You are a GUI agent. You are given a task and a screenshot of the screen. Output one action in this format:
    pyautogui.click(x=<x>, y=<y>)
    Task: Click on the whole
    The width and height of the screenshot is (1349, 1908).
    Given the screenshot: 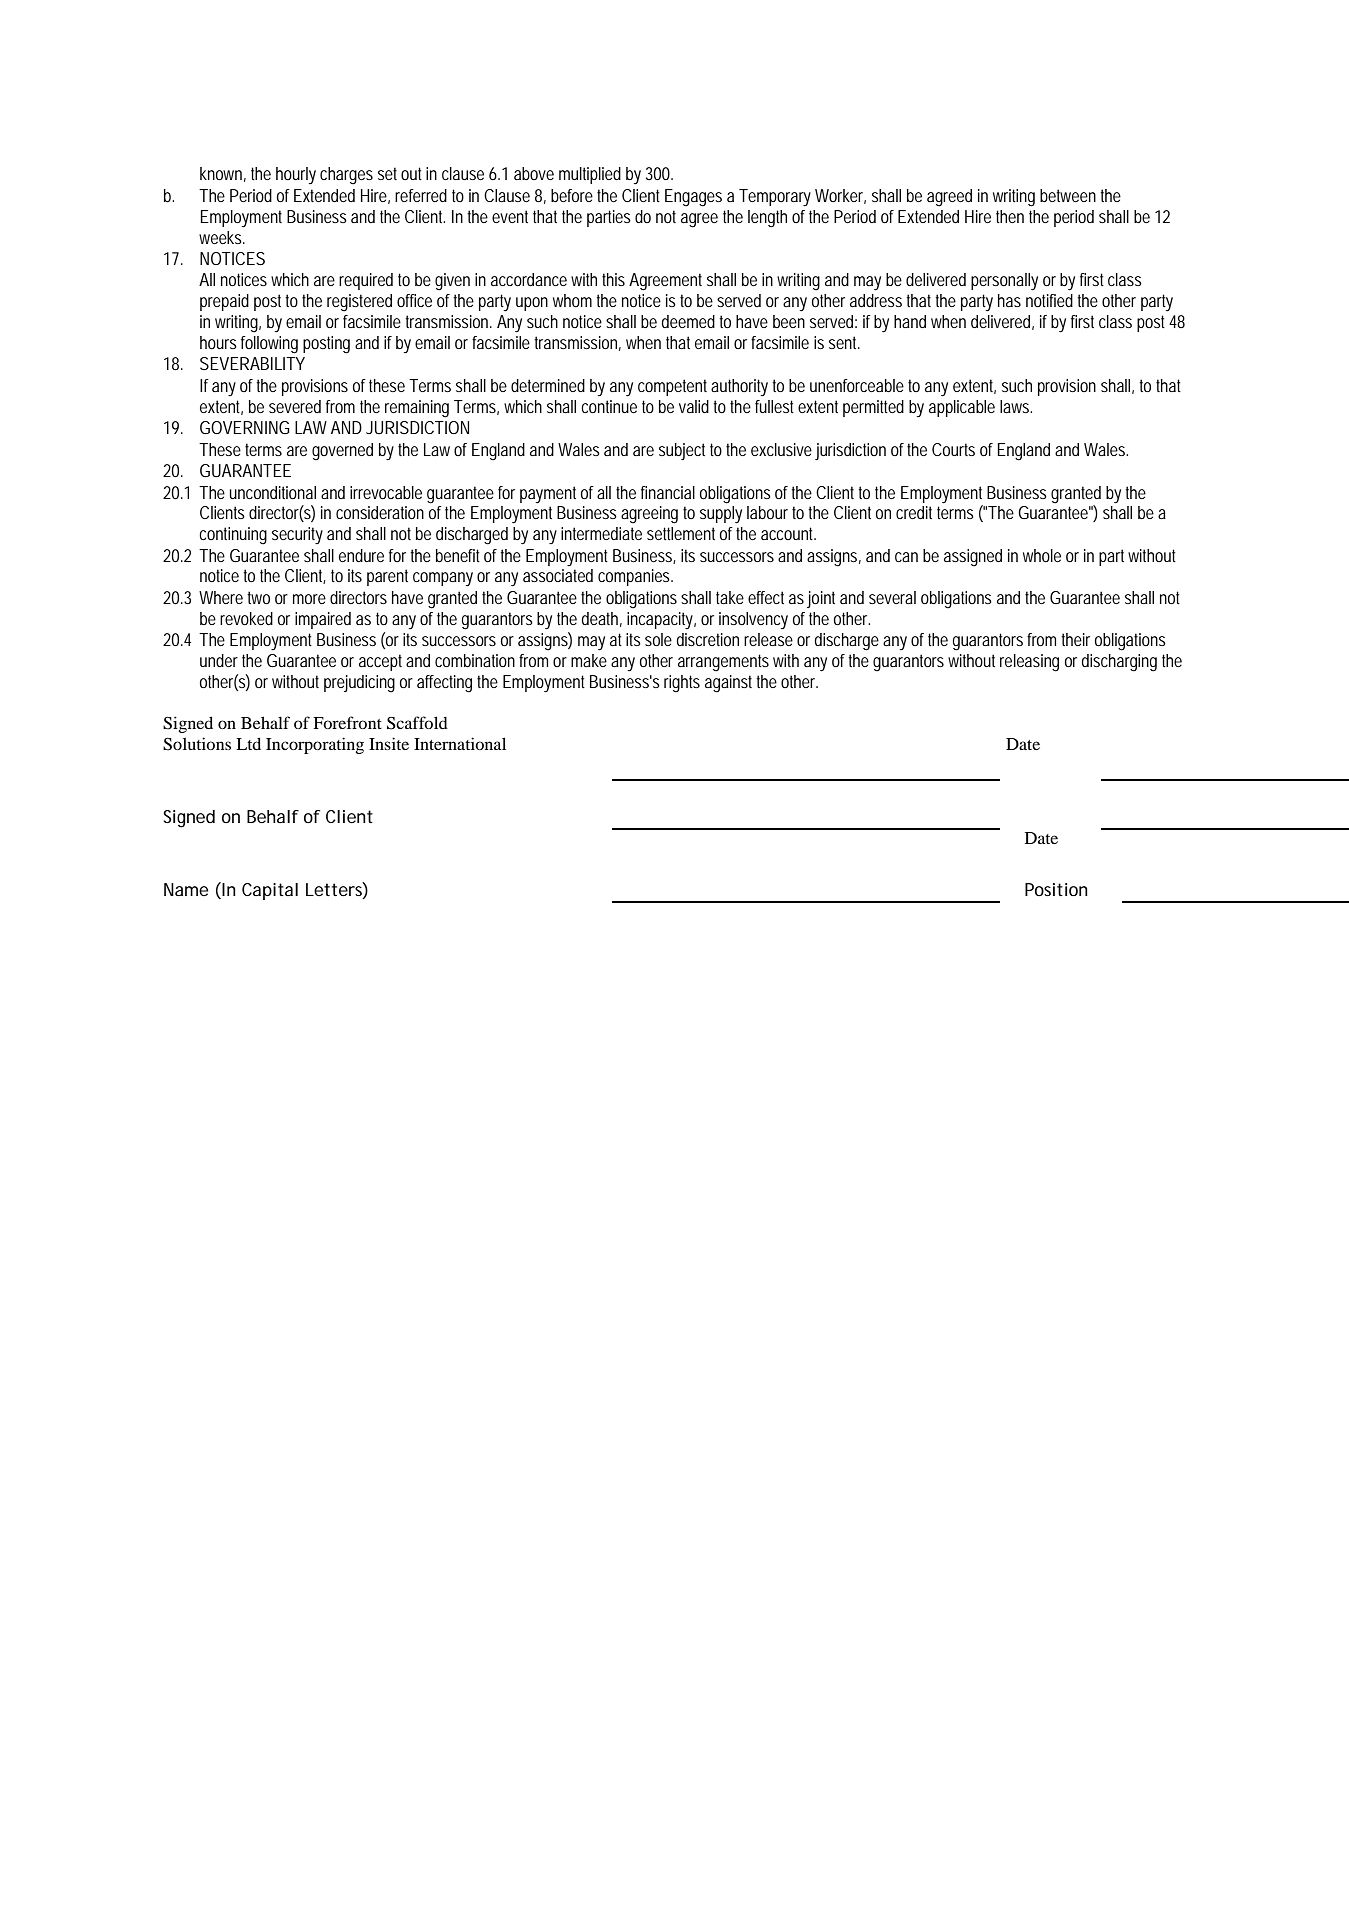 What is the action you would take?
    pyautogui.click(x=1042, y=555)
